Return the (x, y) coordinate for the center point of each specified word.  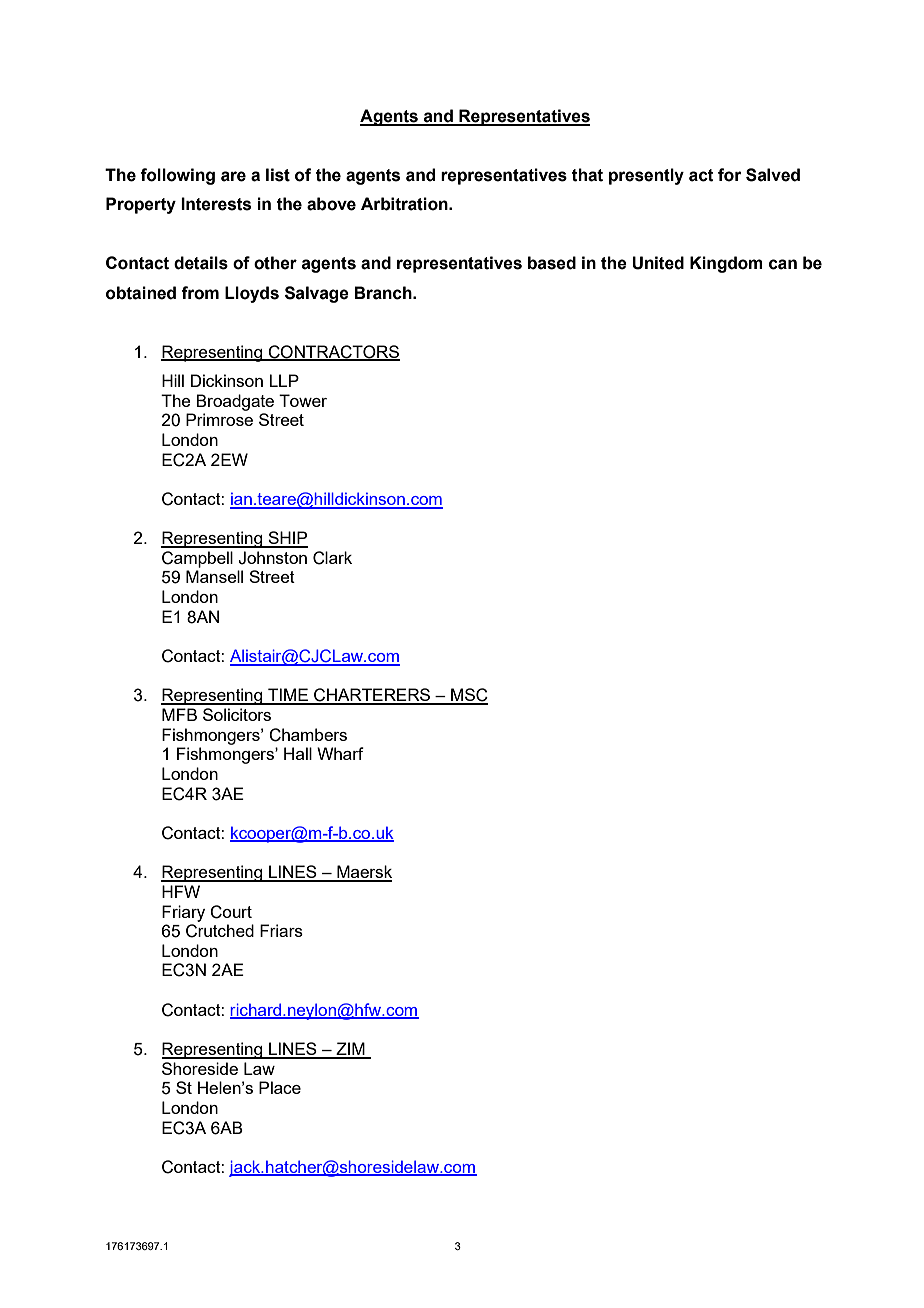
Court (231, 912)
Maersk (363, 873)
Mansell (214, 576)
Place (280, 1087)
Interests (216, 204)
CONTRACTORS (333, 352)
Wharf (340, 753)
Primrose (219, 419)
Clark (332, 558)
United (658, 263)
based (552, 263)
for (730, 175)
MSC (468, 696)
